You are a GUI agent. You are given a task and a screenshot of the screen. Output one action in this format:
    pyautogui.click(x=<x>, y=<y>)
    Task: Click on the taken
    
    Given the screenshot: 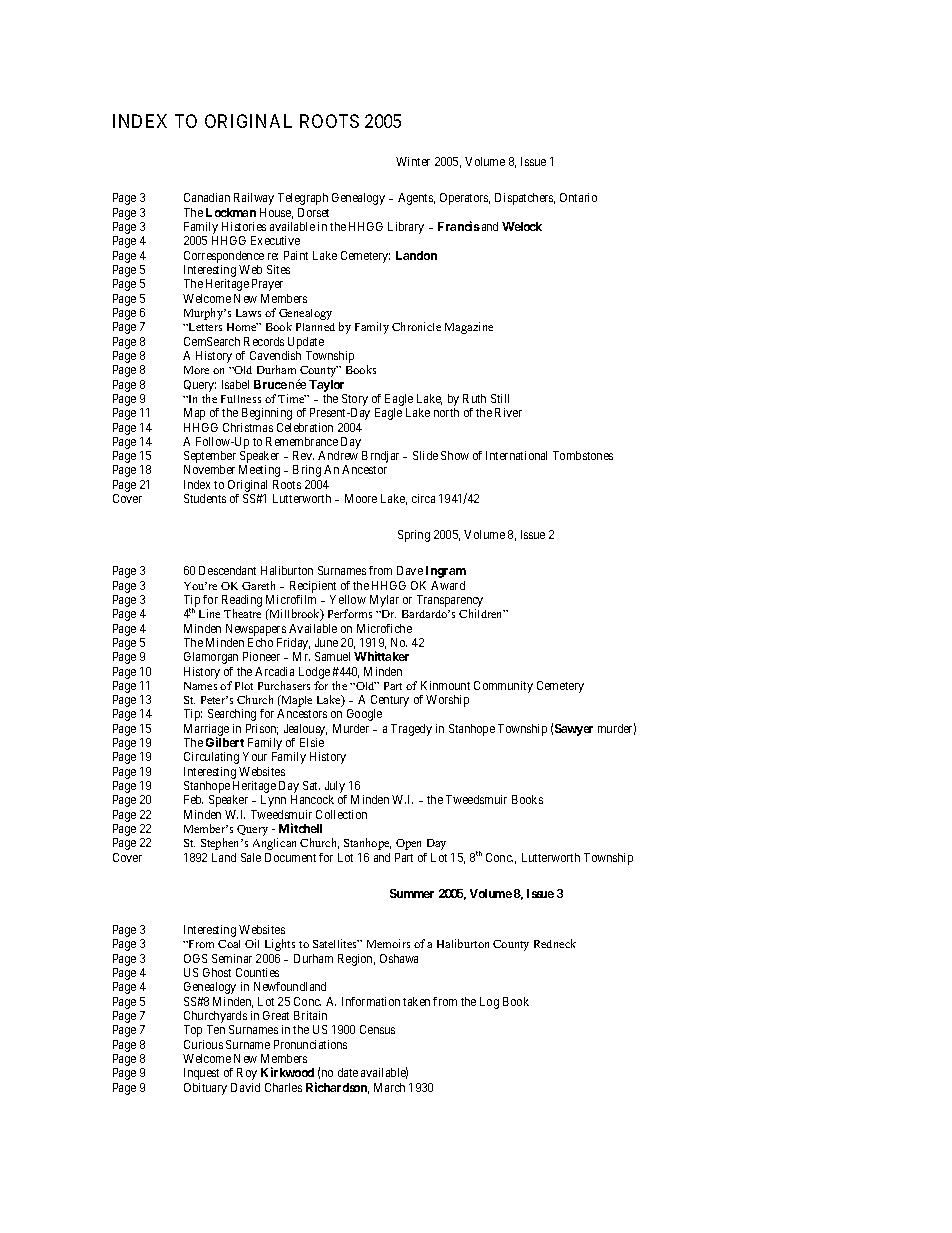 What is the action you would take?
    pyautogui.click(x=416, y=1001)
